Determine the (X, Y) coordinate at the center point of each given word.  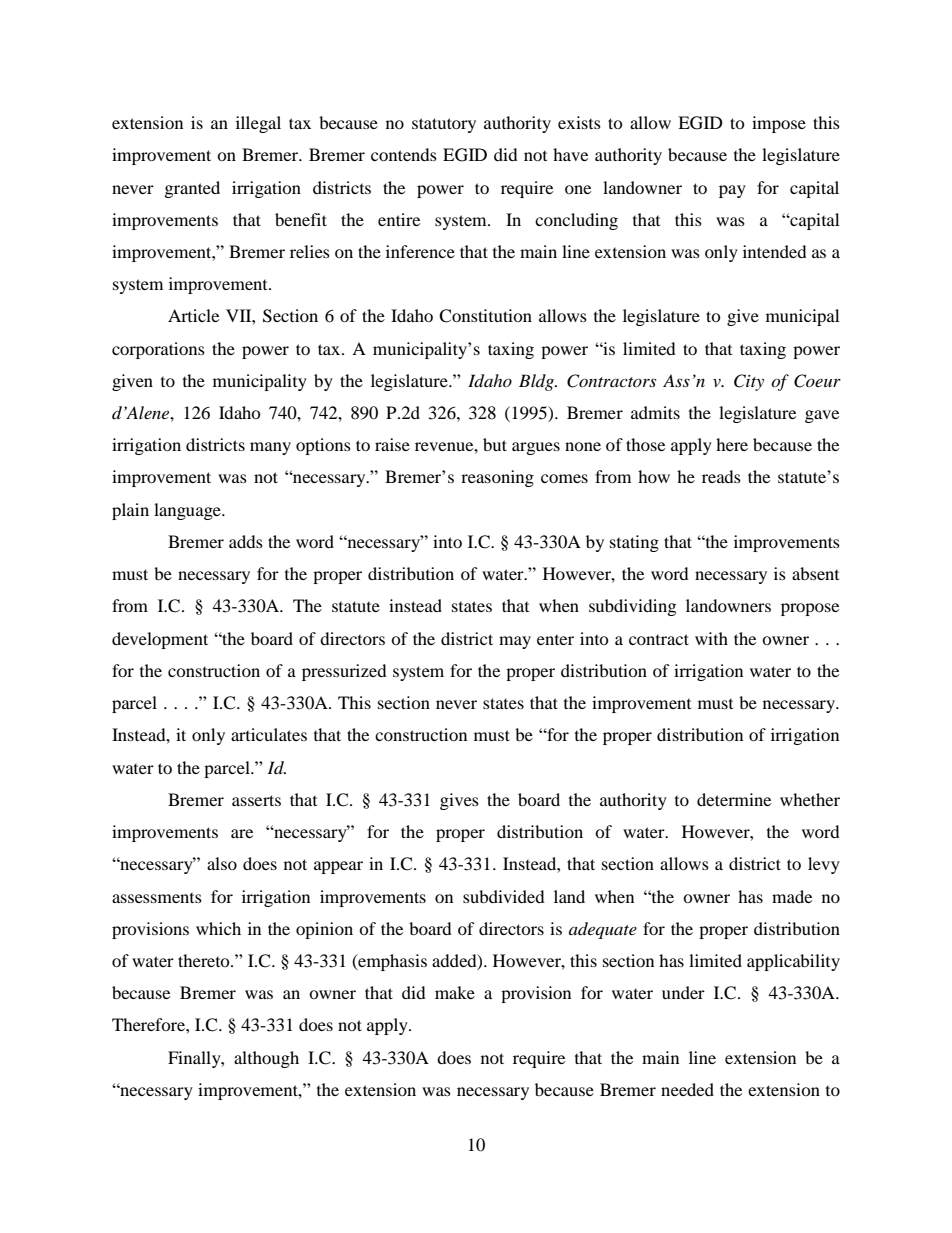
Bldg (538, 382)
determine (734, 799)
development (160, 640)
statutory (444, 125)
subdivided (504, 896)
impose (779, 124)
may (515, 642)
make (455, 992)
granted (192, 189)
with (711, 638)
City (749, 382)
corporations (158, 350)
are (242, 833)
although (266, 1059)
